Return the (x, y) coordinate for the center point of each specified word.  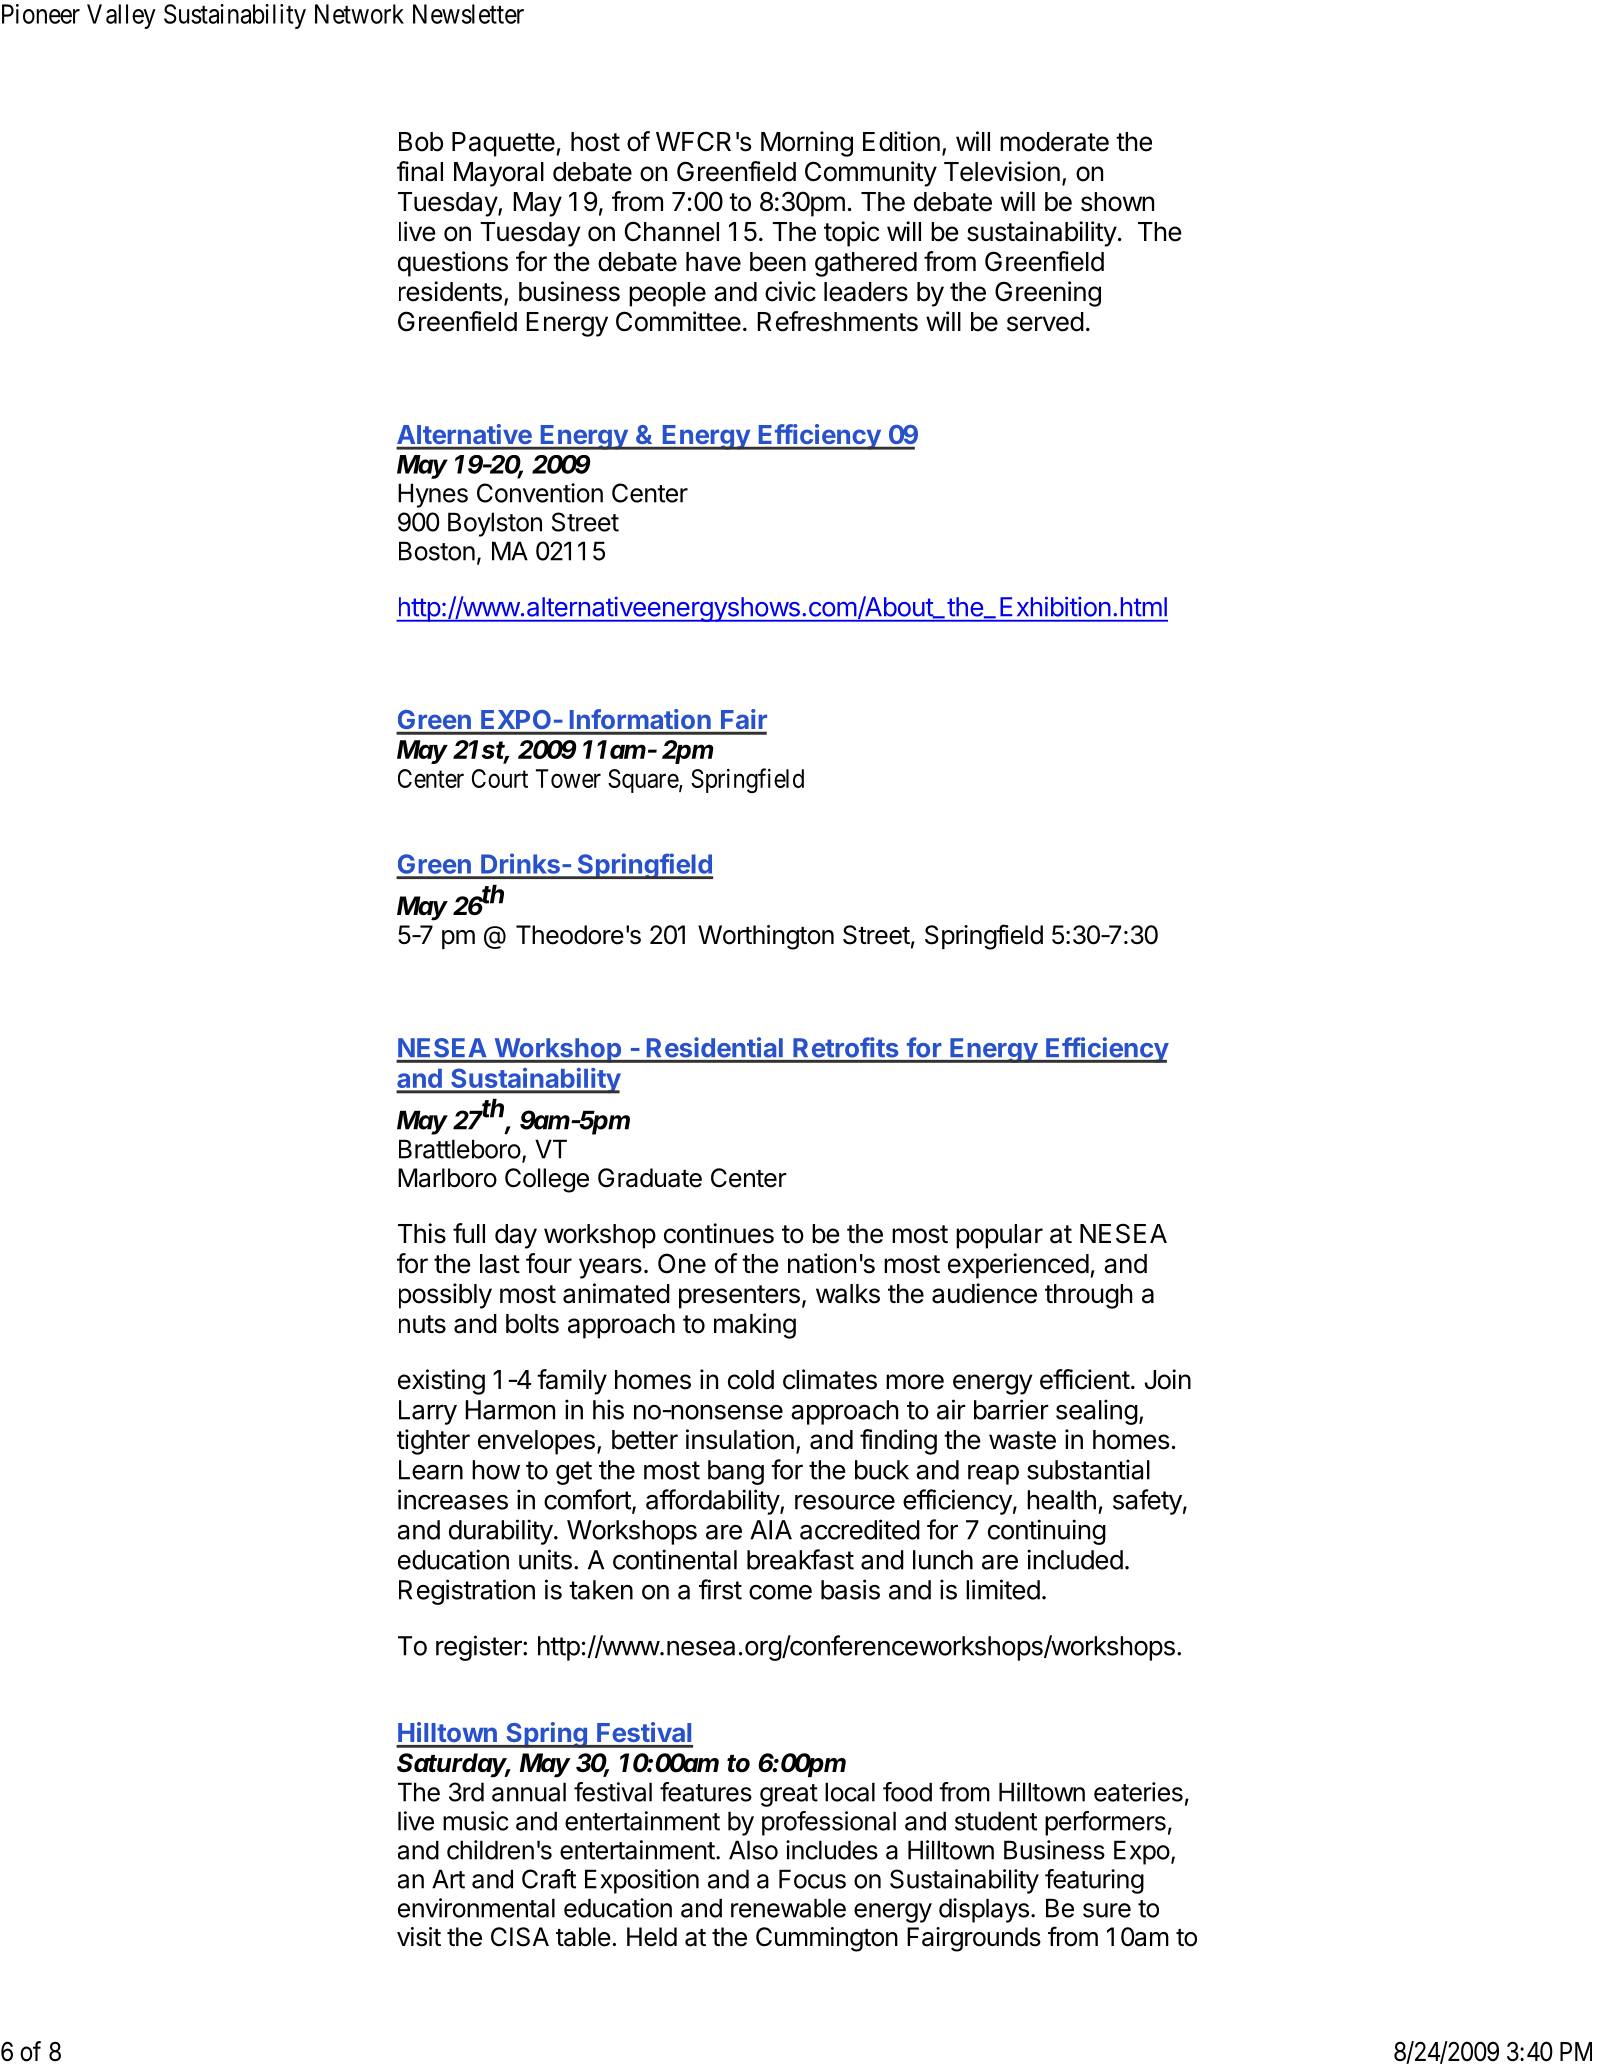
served (1045, 322)
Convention (540, 493)
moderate (1054, 142)
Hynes (433, 495)
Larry (428, 1412)
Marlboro (447, 1178)
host (595, 142)
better (645, 1440)
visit (419, 1937)
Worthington (766, 937)
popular (999, 1236)
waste (1022, 1440)
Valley (121, 16)
